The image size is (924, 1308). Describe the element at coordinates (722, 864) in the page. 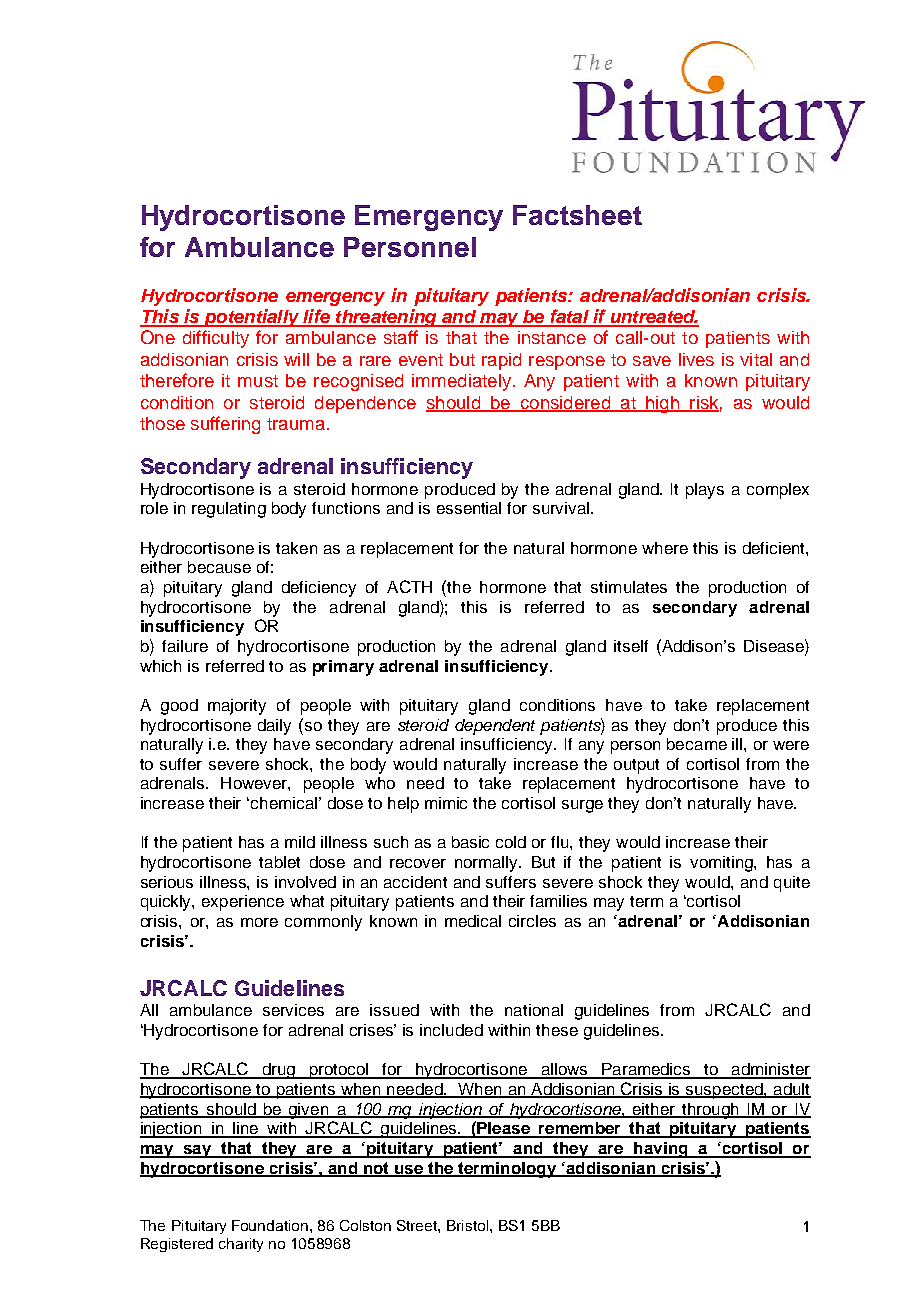

I see `vomiting` at that location.
